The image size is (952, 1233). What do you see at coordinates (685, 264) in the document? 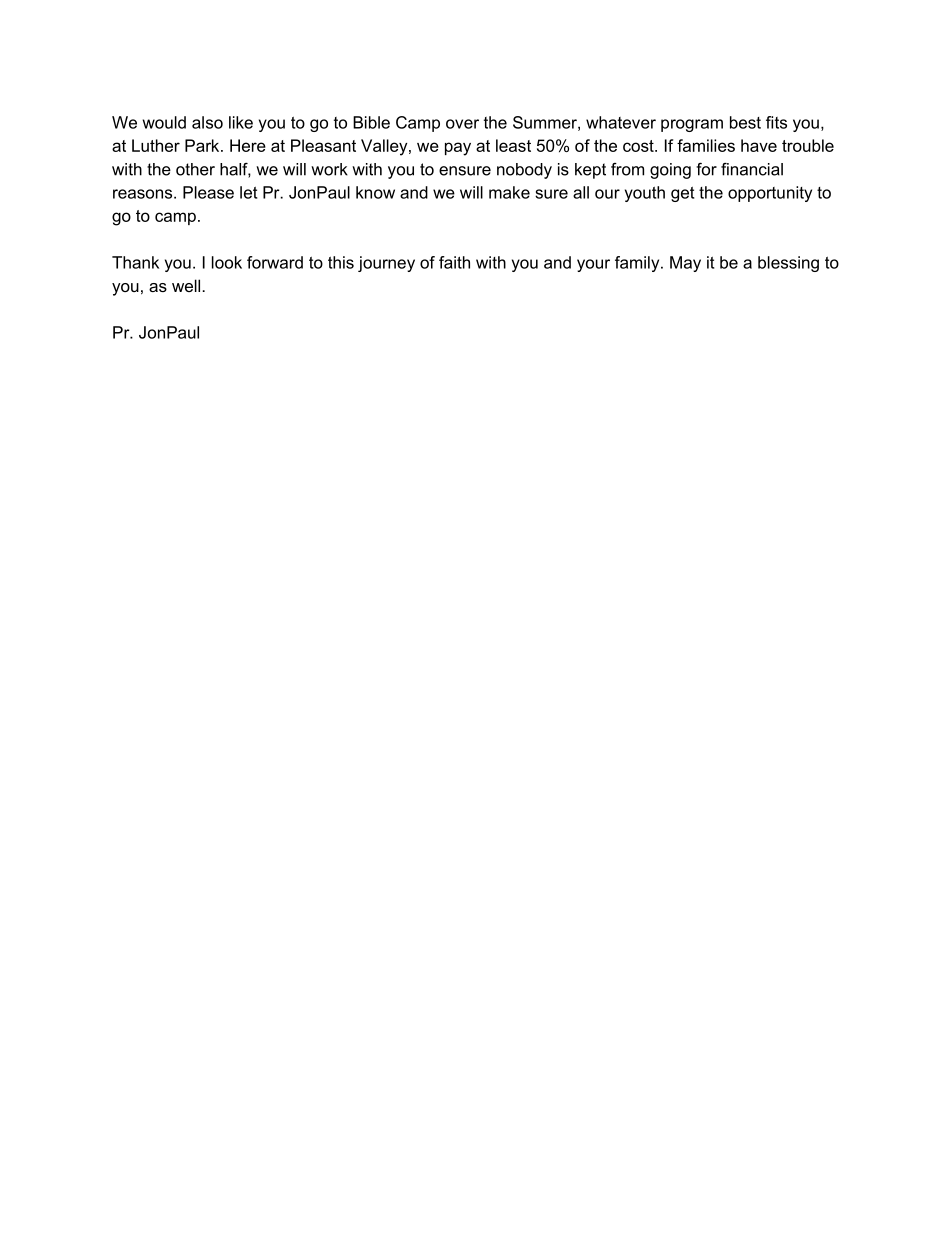
I see `May` at bounding box center [685, 264].
